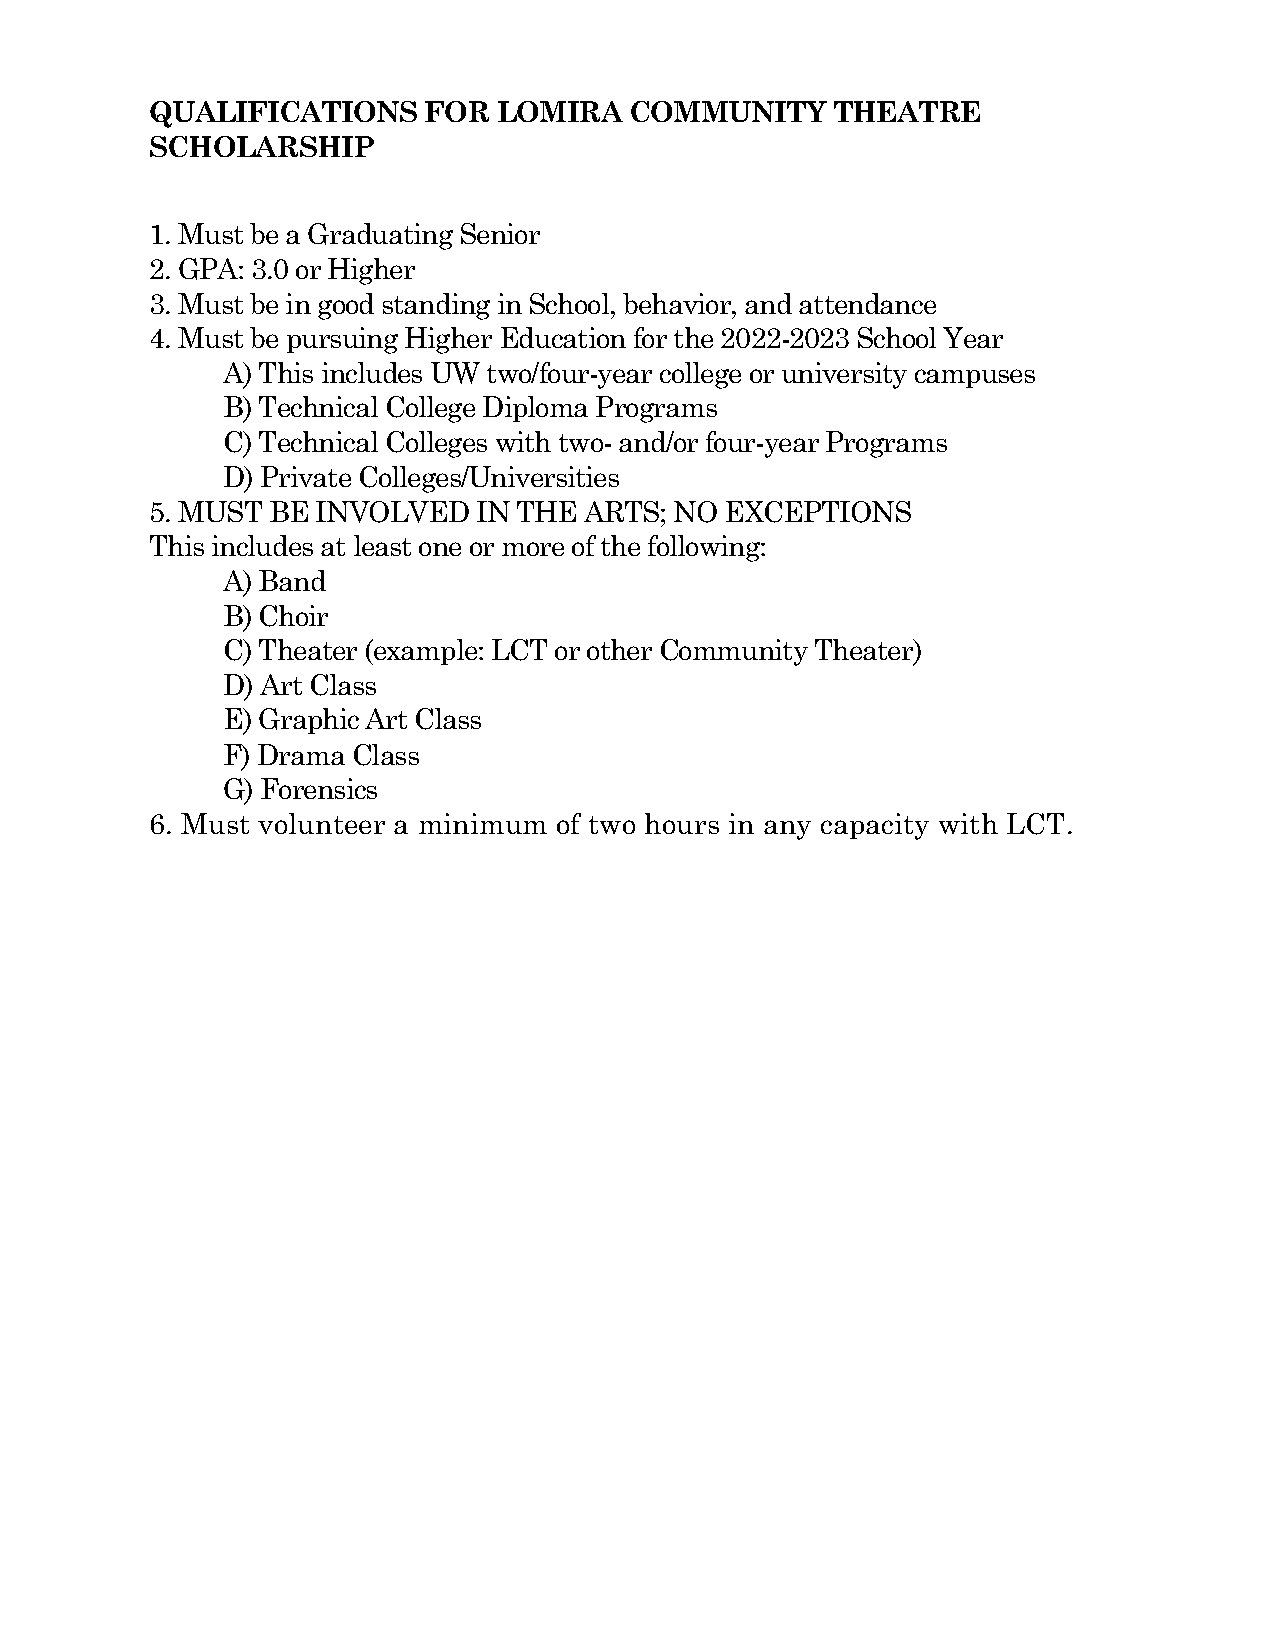  Describe the element at coordinates (500, 233) in the image. I see `Senior` at that location.
